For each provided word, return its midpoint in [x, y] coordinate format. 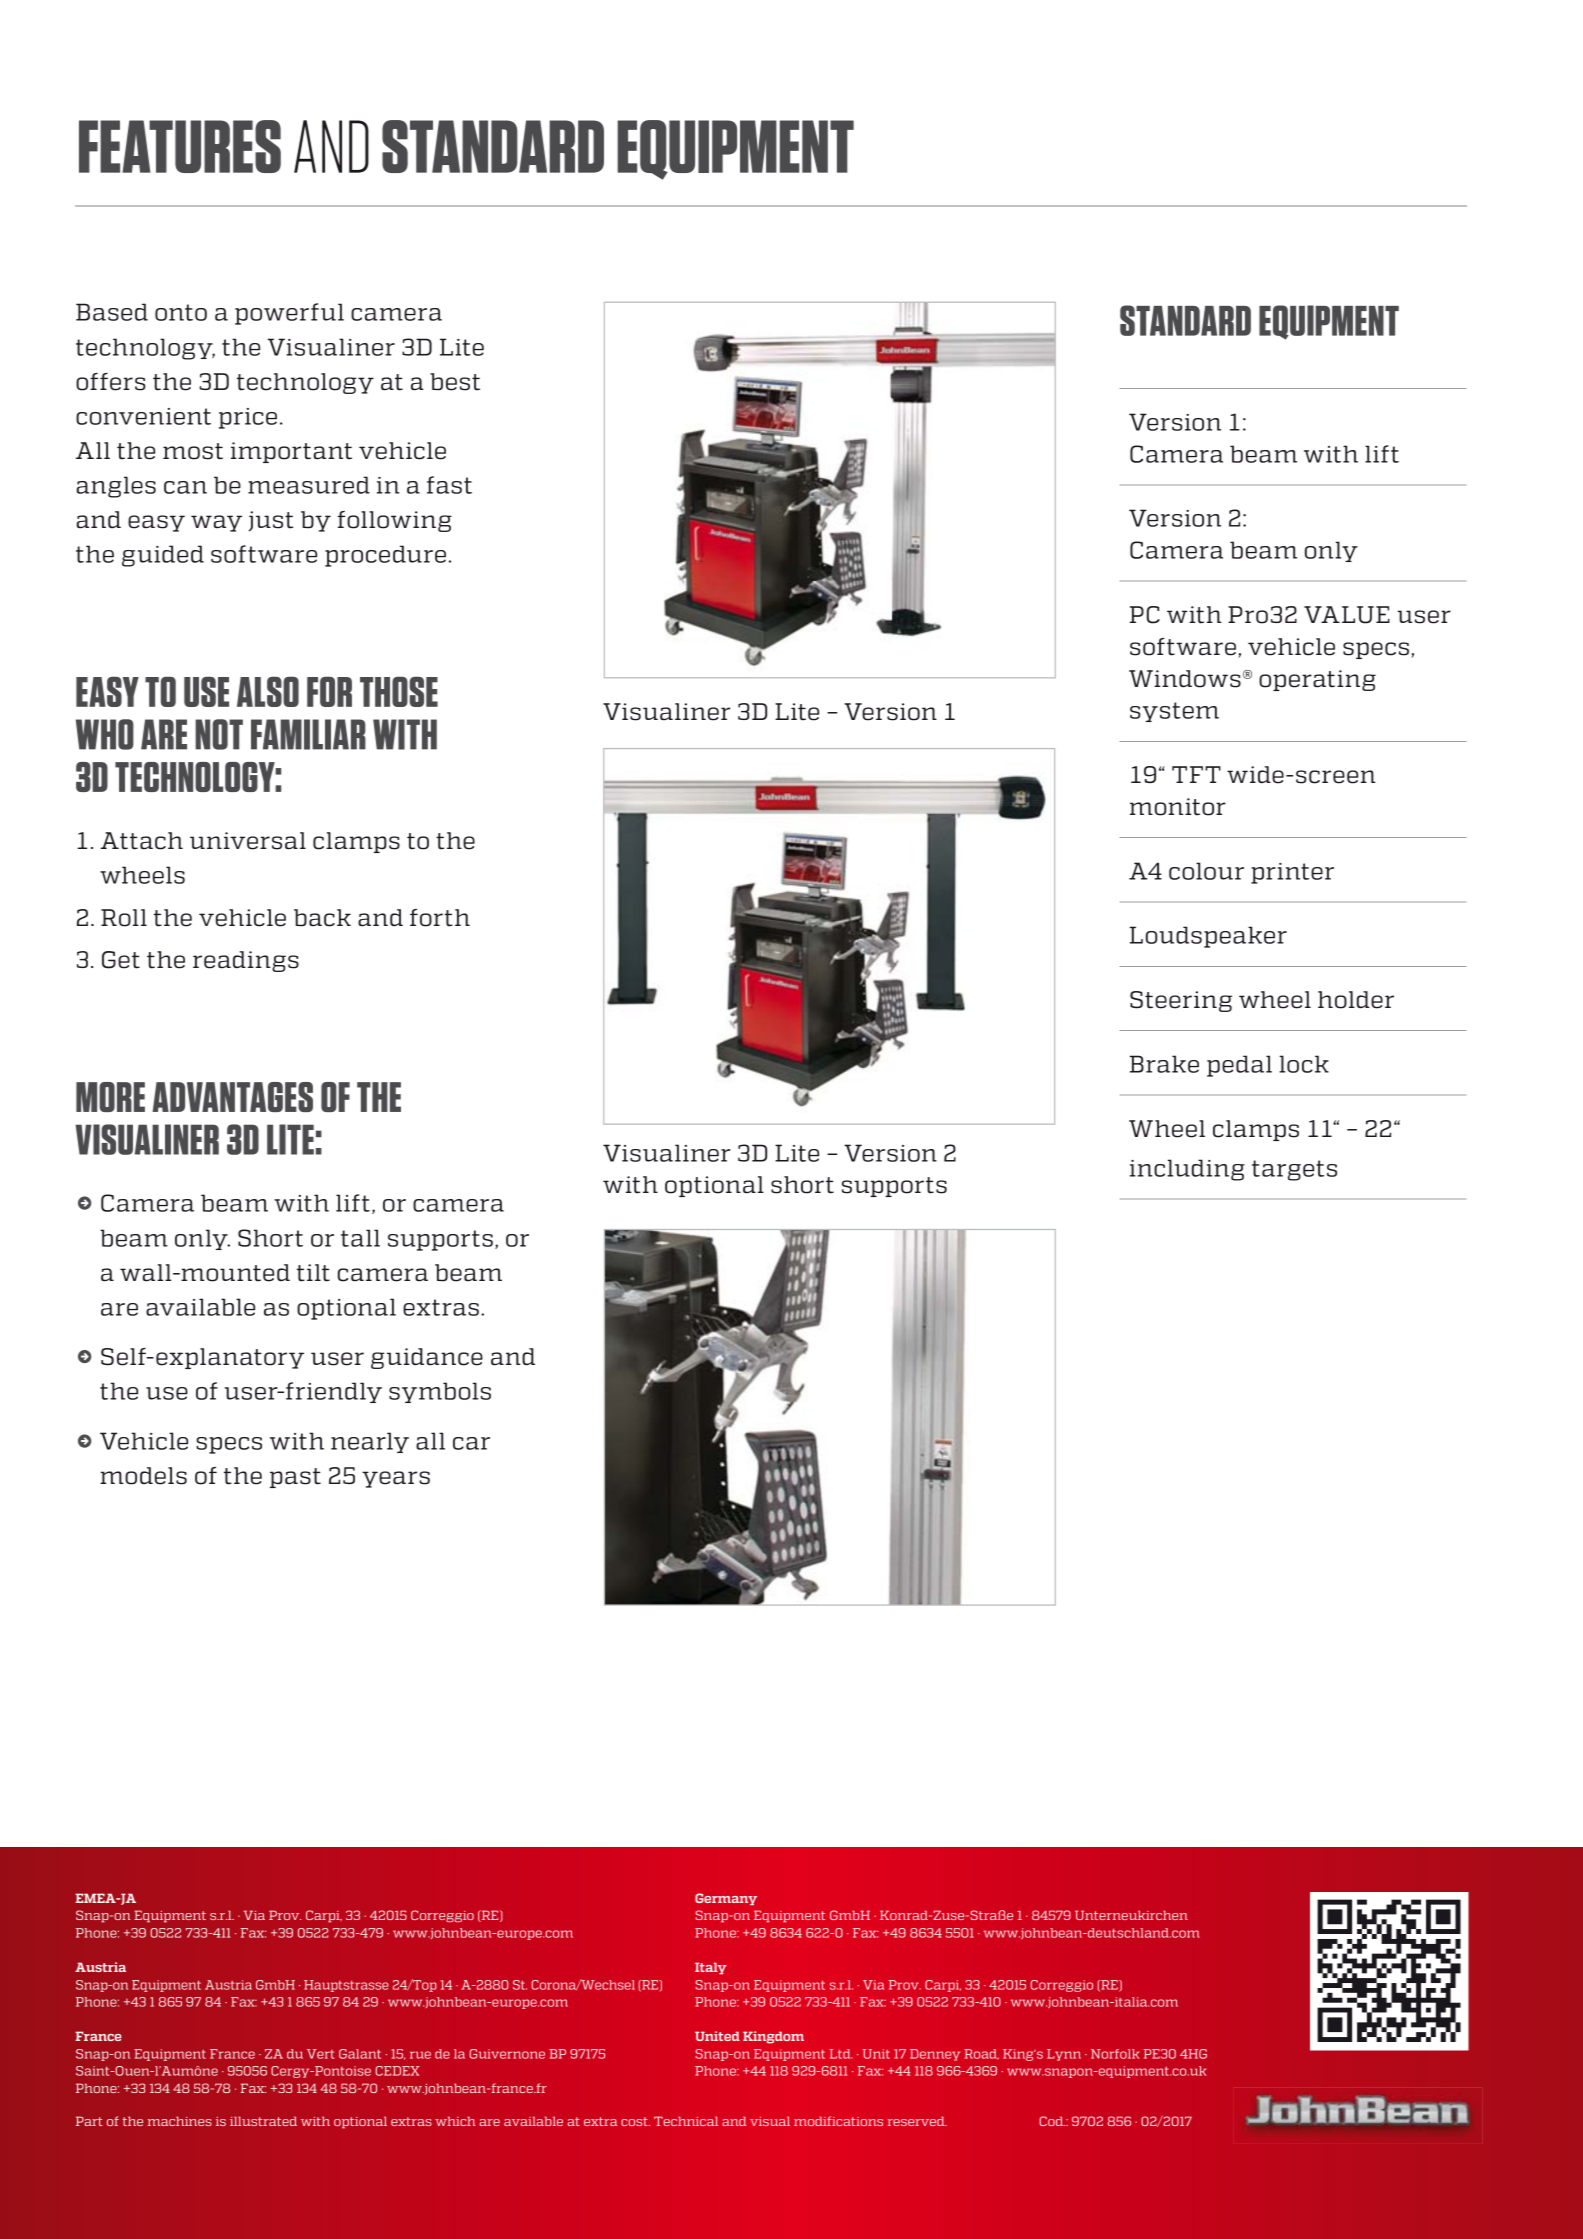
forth [440, 918]
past [295, 1478]
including [1187, 1170]
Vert [320, 2054]
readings [246, 961]
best [455, 382]
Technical [686, 2121]
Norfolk [1115, 2054]
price [248, 418]
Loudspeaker [1208, 937]
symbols [440, 1392]
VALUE [1347, 615]
